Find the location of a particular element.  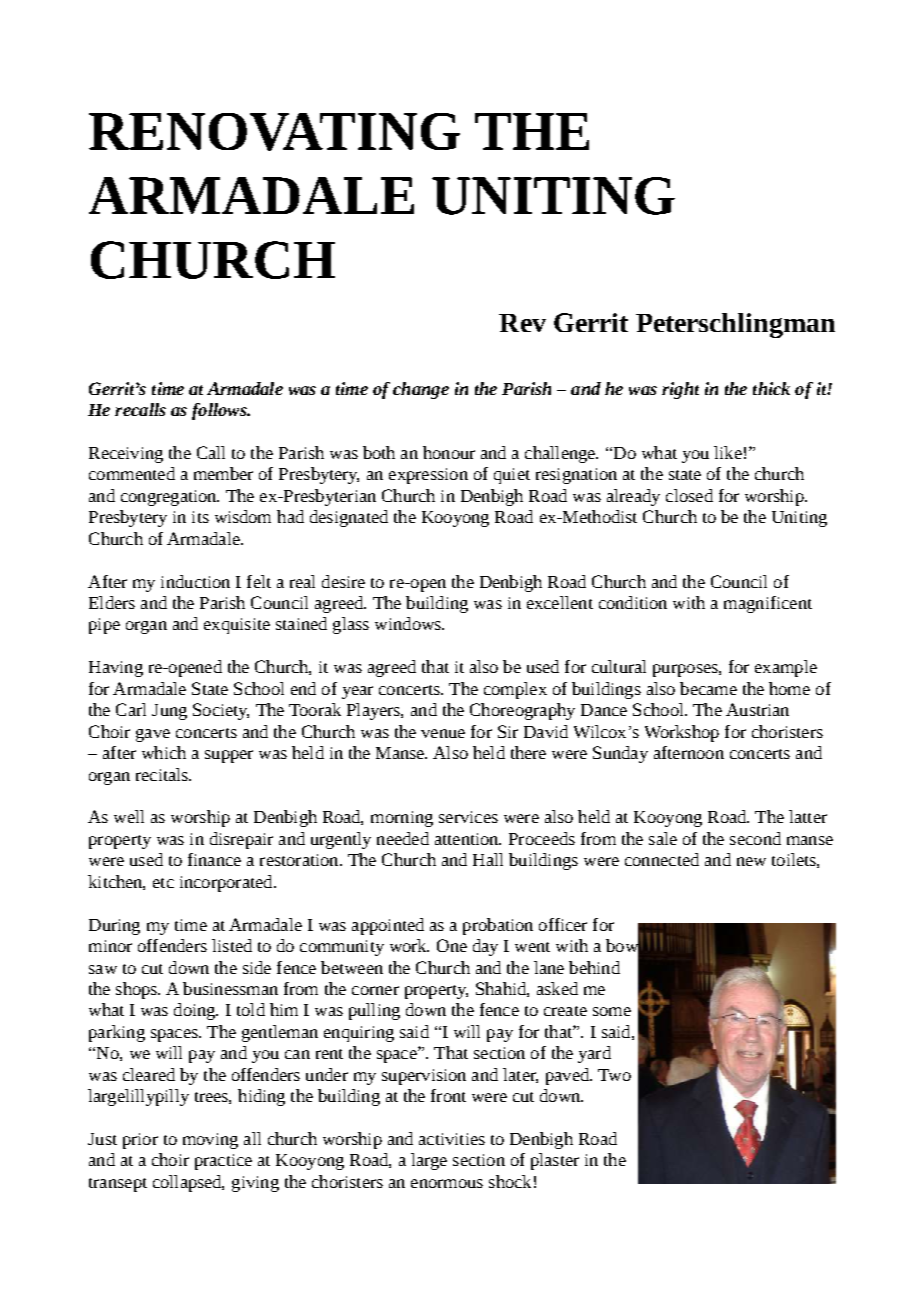

expression is located at coordinates (428, 476).
